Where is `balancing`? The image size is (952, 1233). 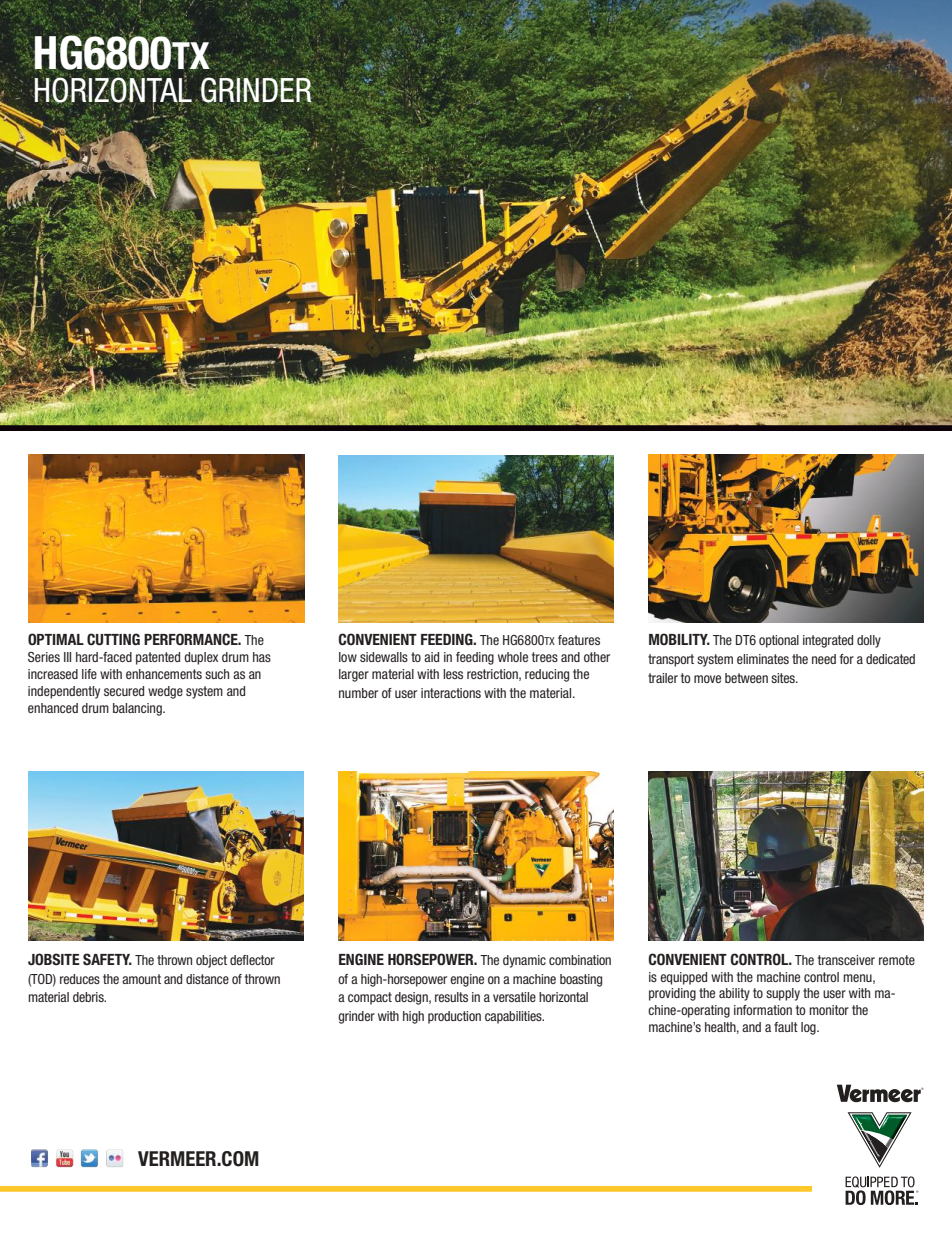 balancing is located at coordinates (138, 709).
